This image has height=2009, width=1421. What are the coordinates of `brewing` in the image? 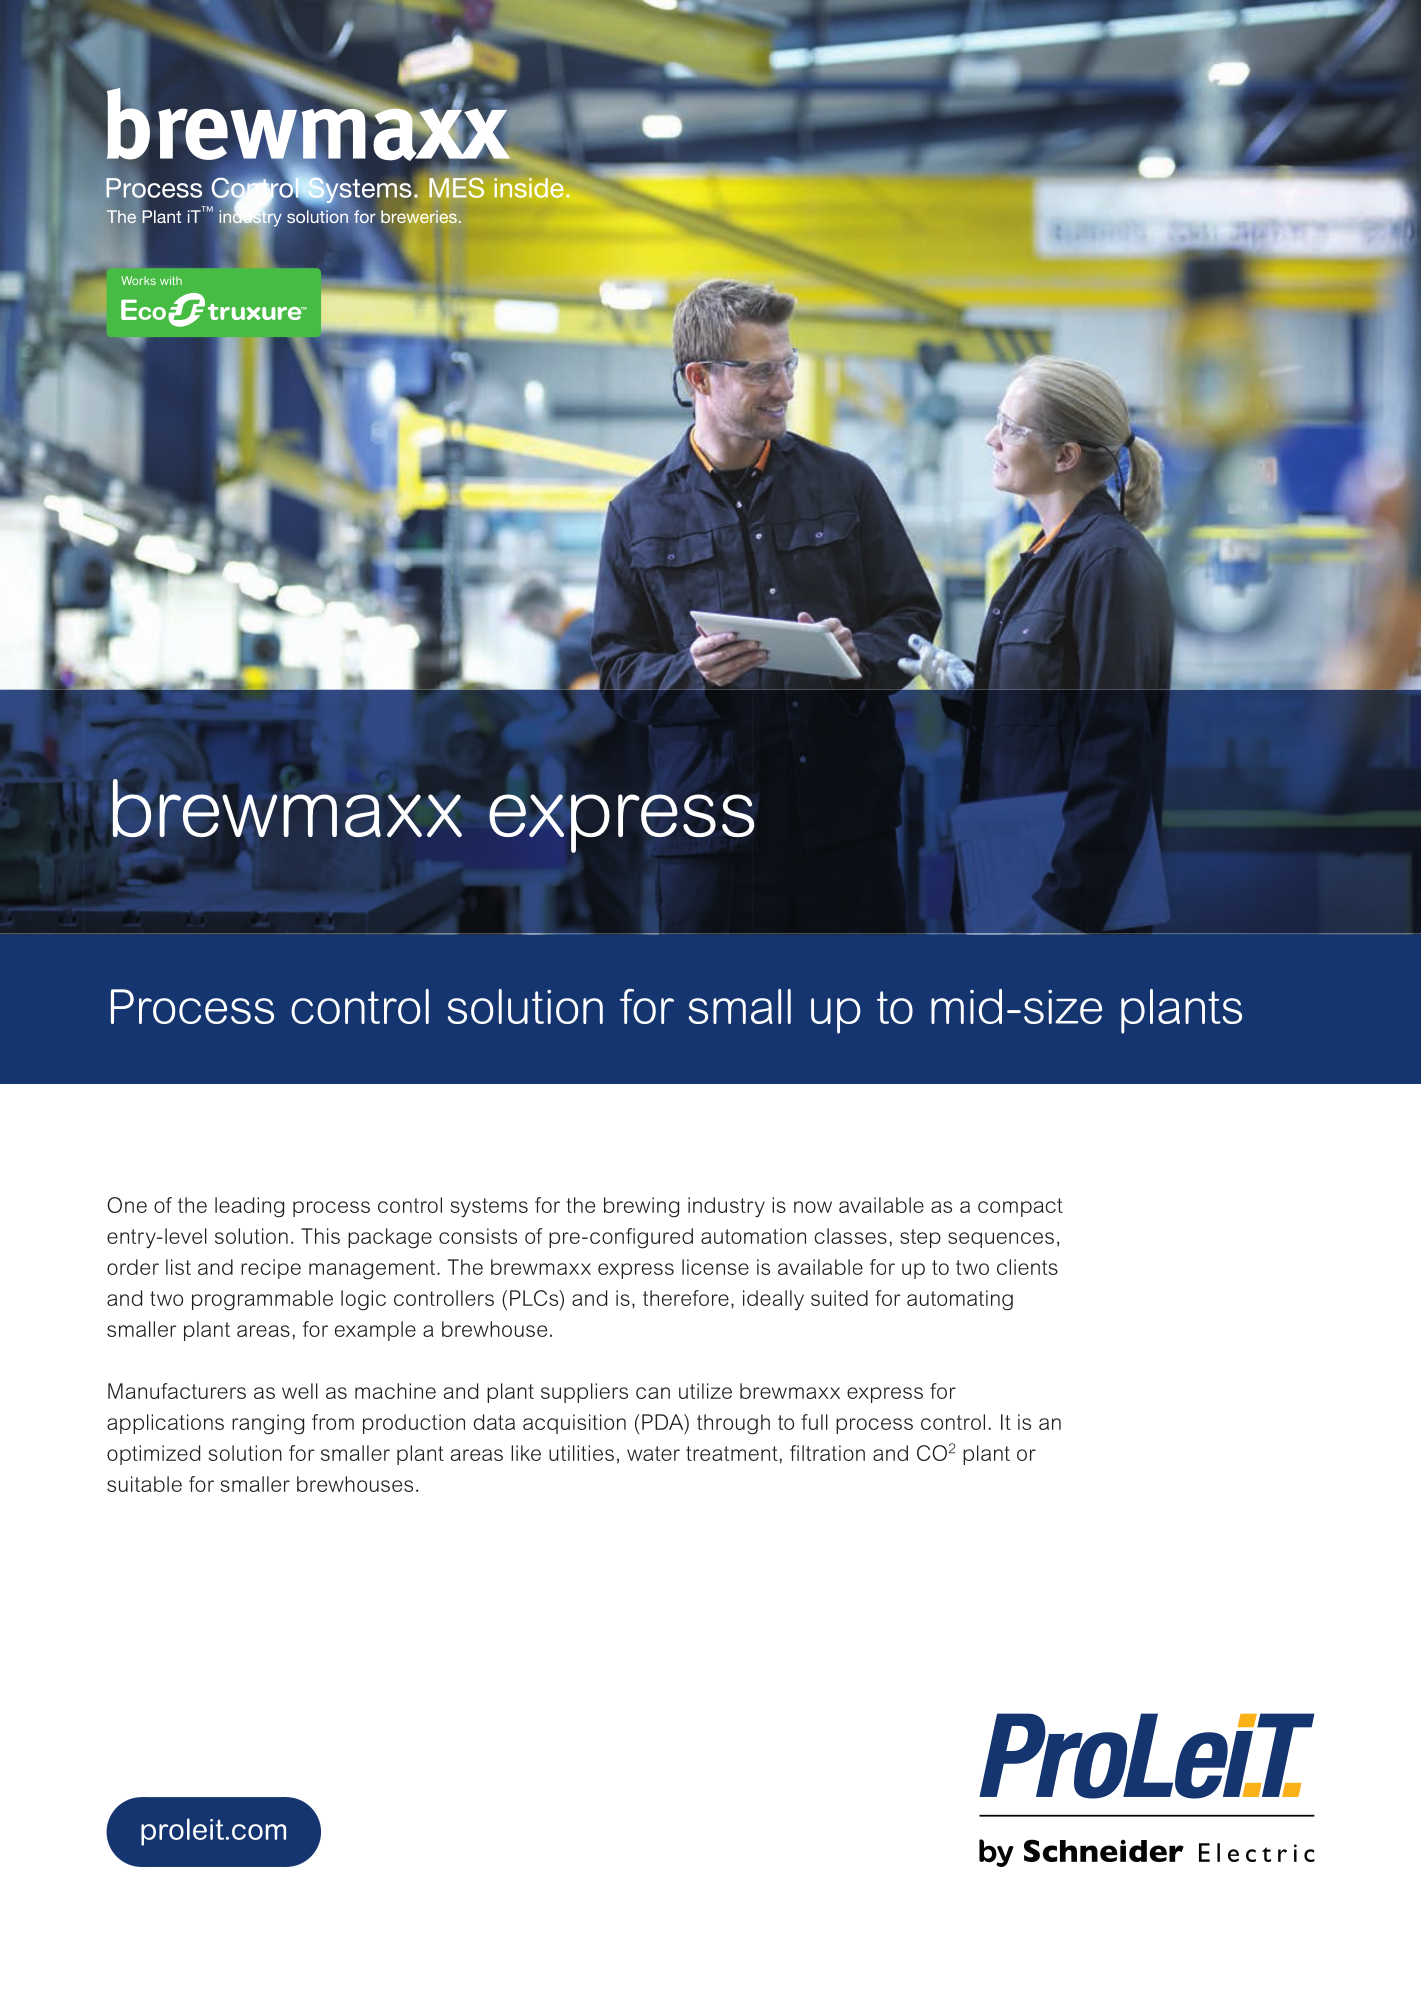 It's located at (641, 1207).
